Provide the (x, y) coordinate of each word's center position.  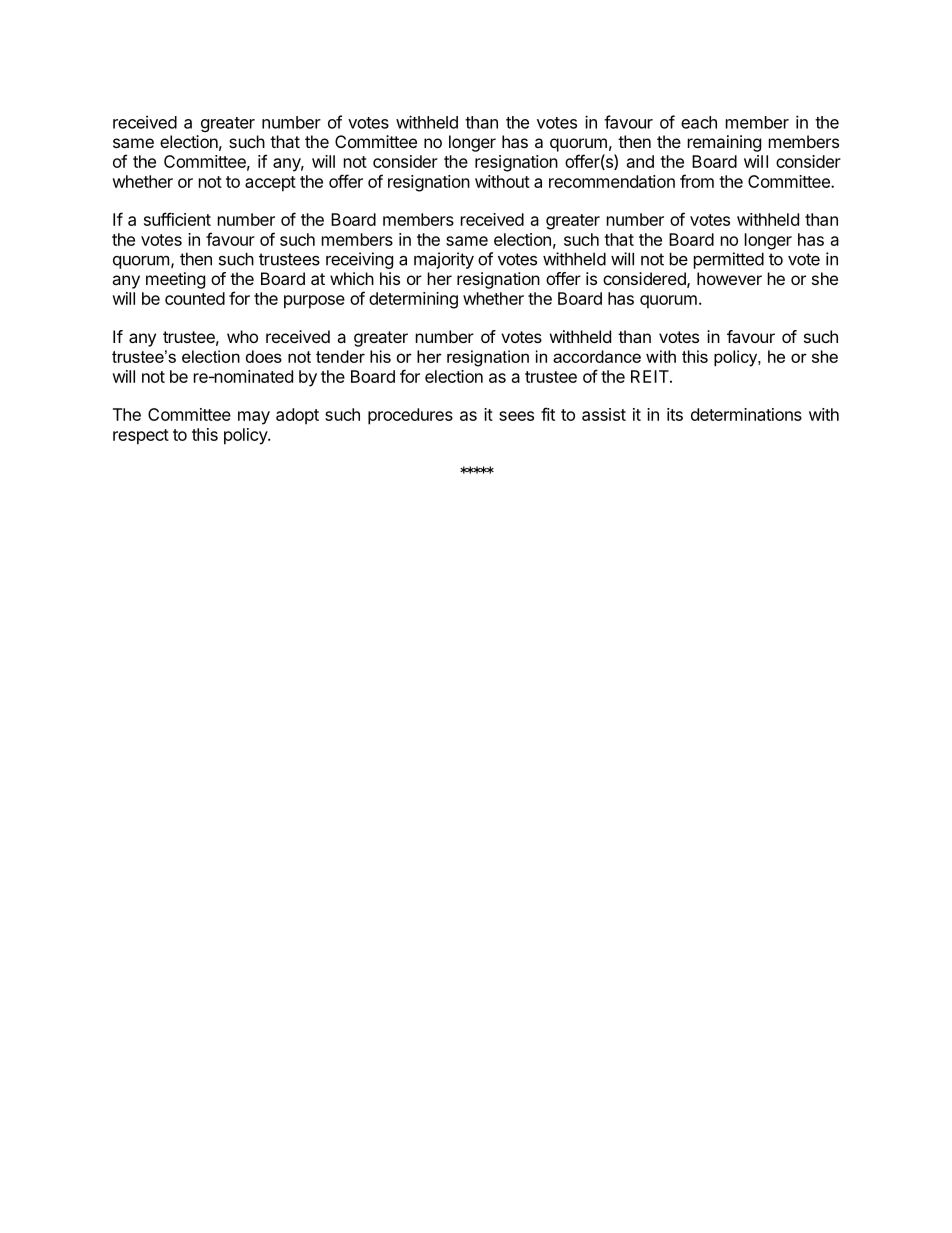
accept (270, 184)
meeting (175, 280)
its (675, 414)
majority (444, 260)
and (640, 161)
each (699, 122)
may (254, 418)
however (729, 278)
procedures (410, 416)
